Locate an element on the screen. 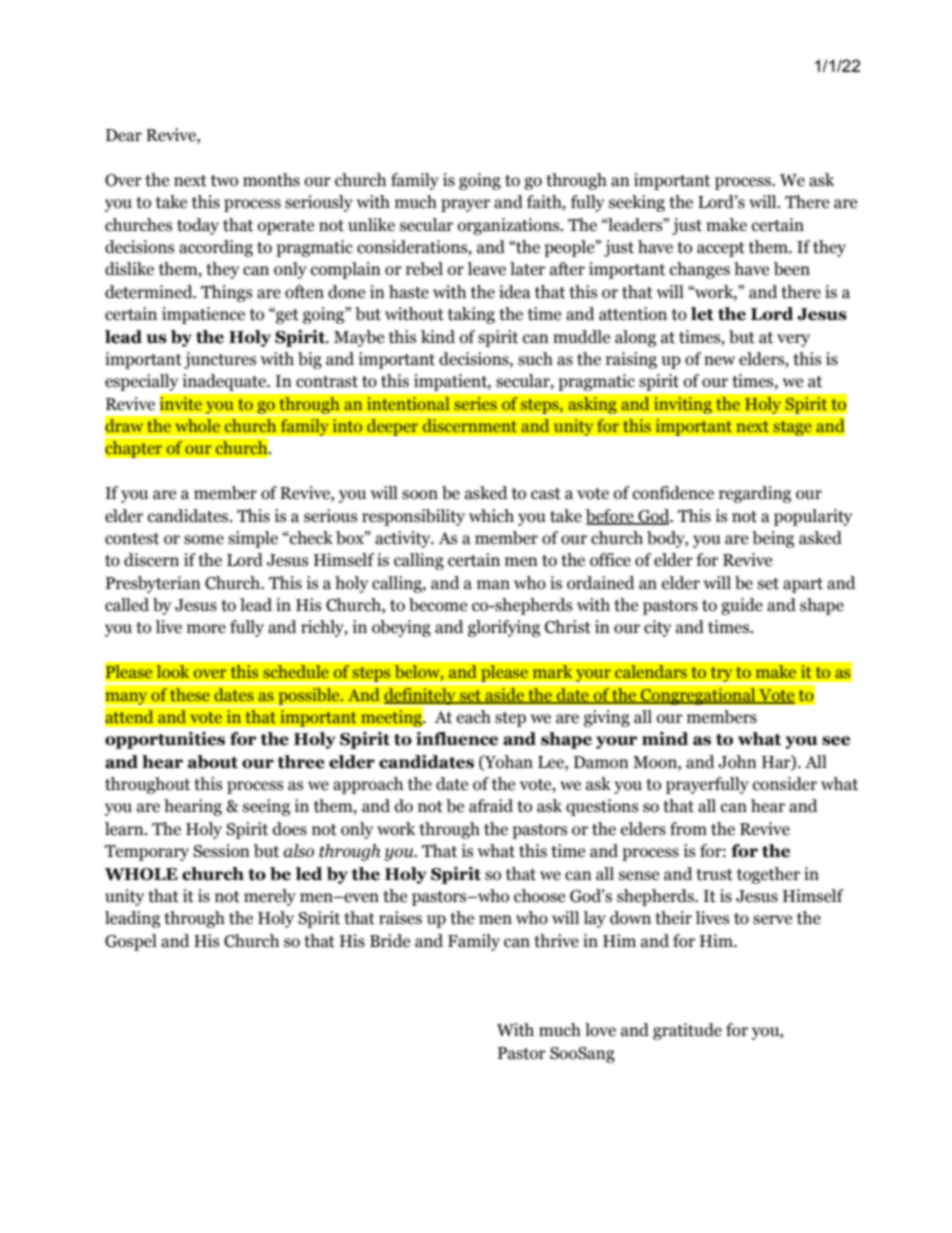  become is located at coordinates (438, 605).
